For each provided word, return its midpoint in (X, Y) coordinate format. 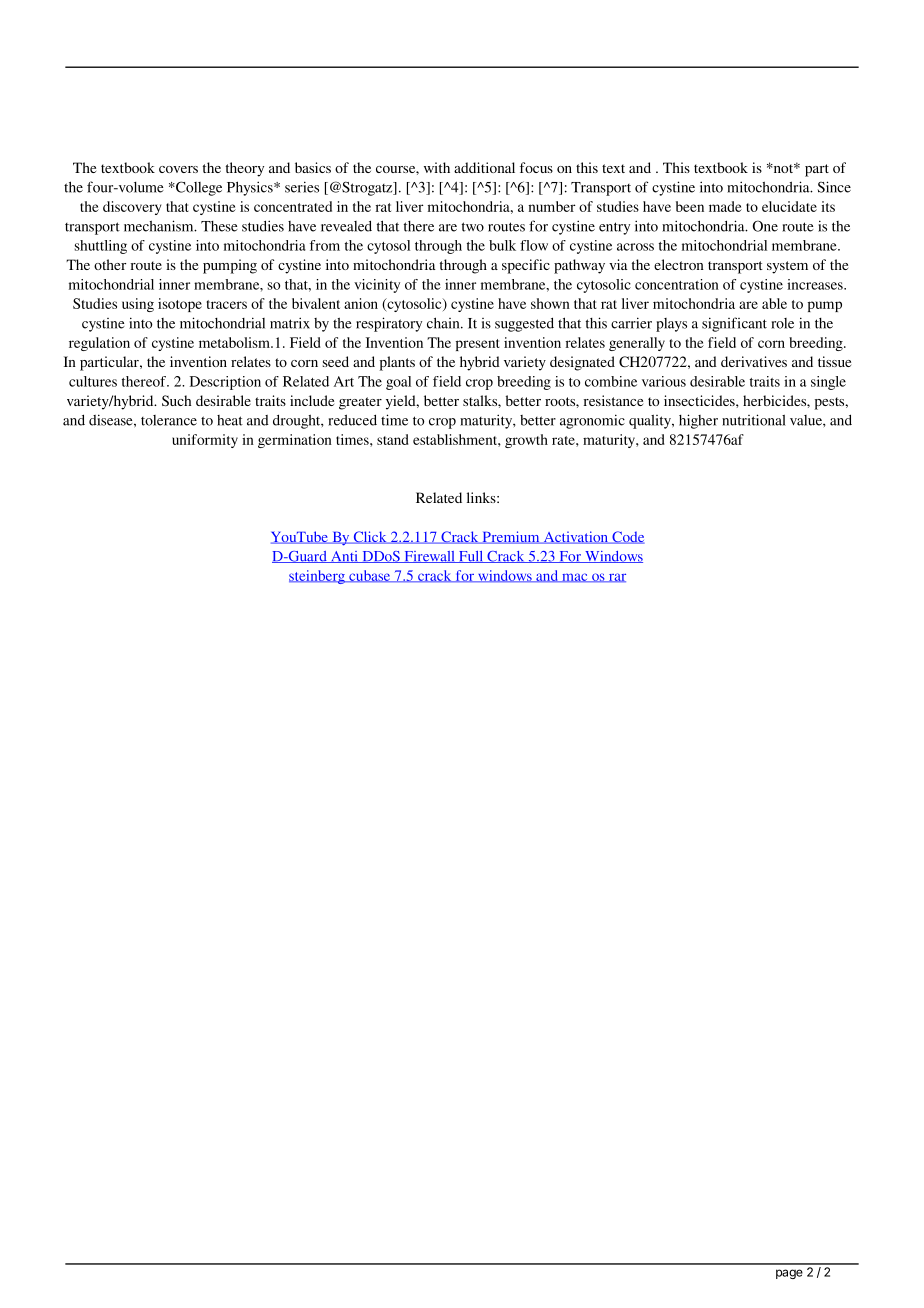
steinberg (318, 577)
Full (471, 557)
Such (176, 400)
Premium (511, 537)
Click (370, 537)
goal (398, 383)
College (198, 188)
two (473, 227)
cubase (370, 576)
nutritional (754, 420)
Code (627, 537)
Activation (575, 537)
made (725, 206)
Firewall (429, 557)
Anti (344, 557)
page (789, 1274)
